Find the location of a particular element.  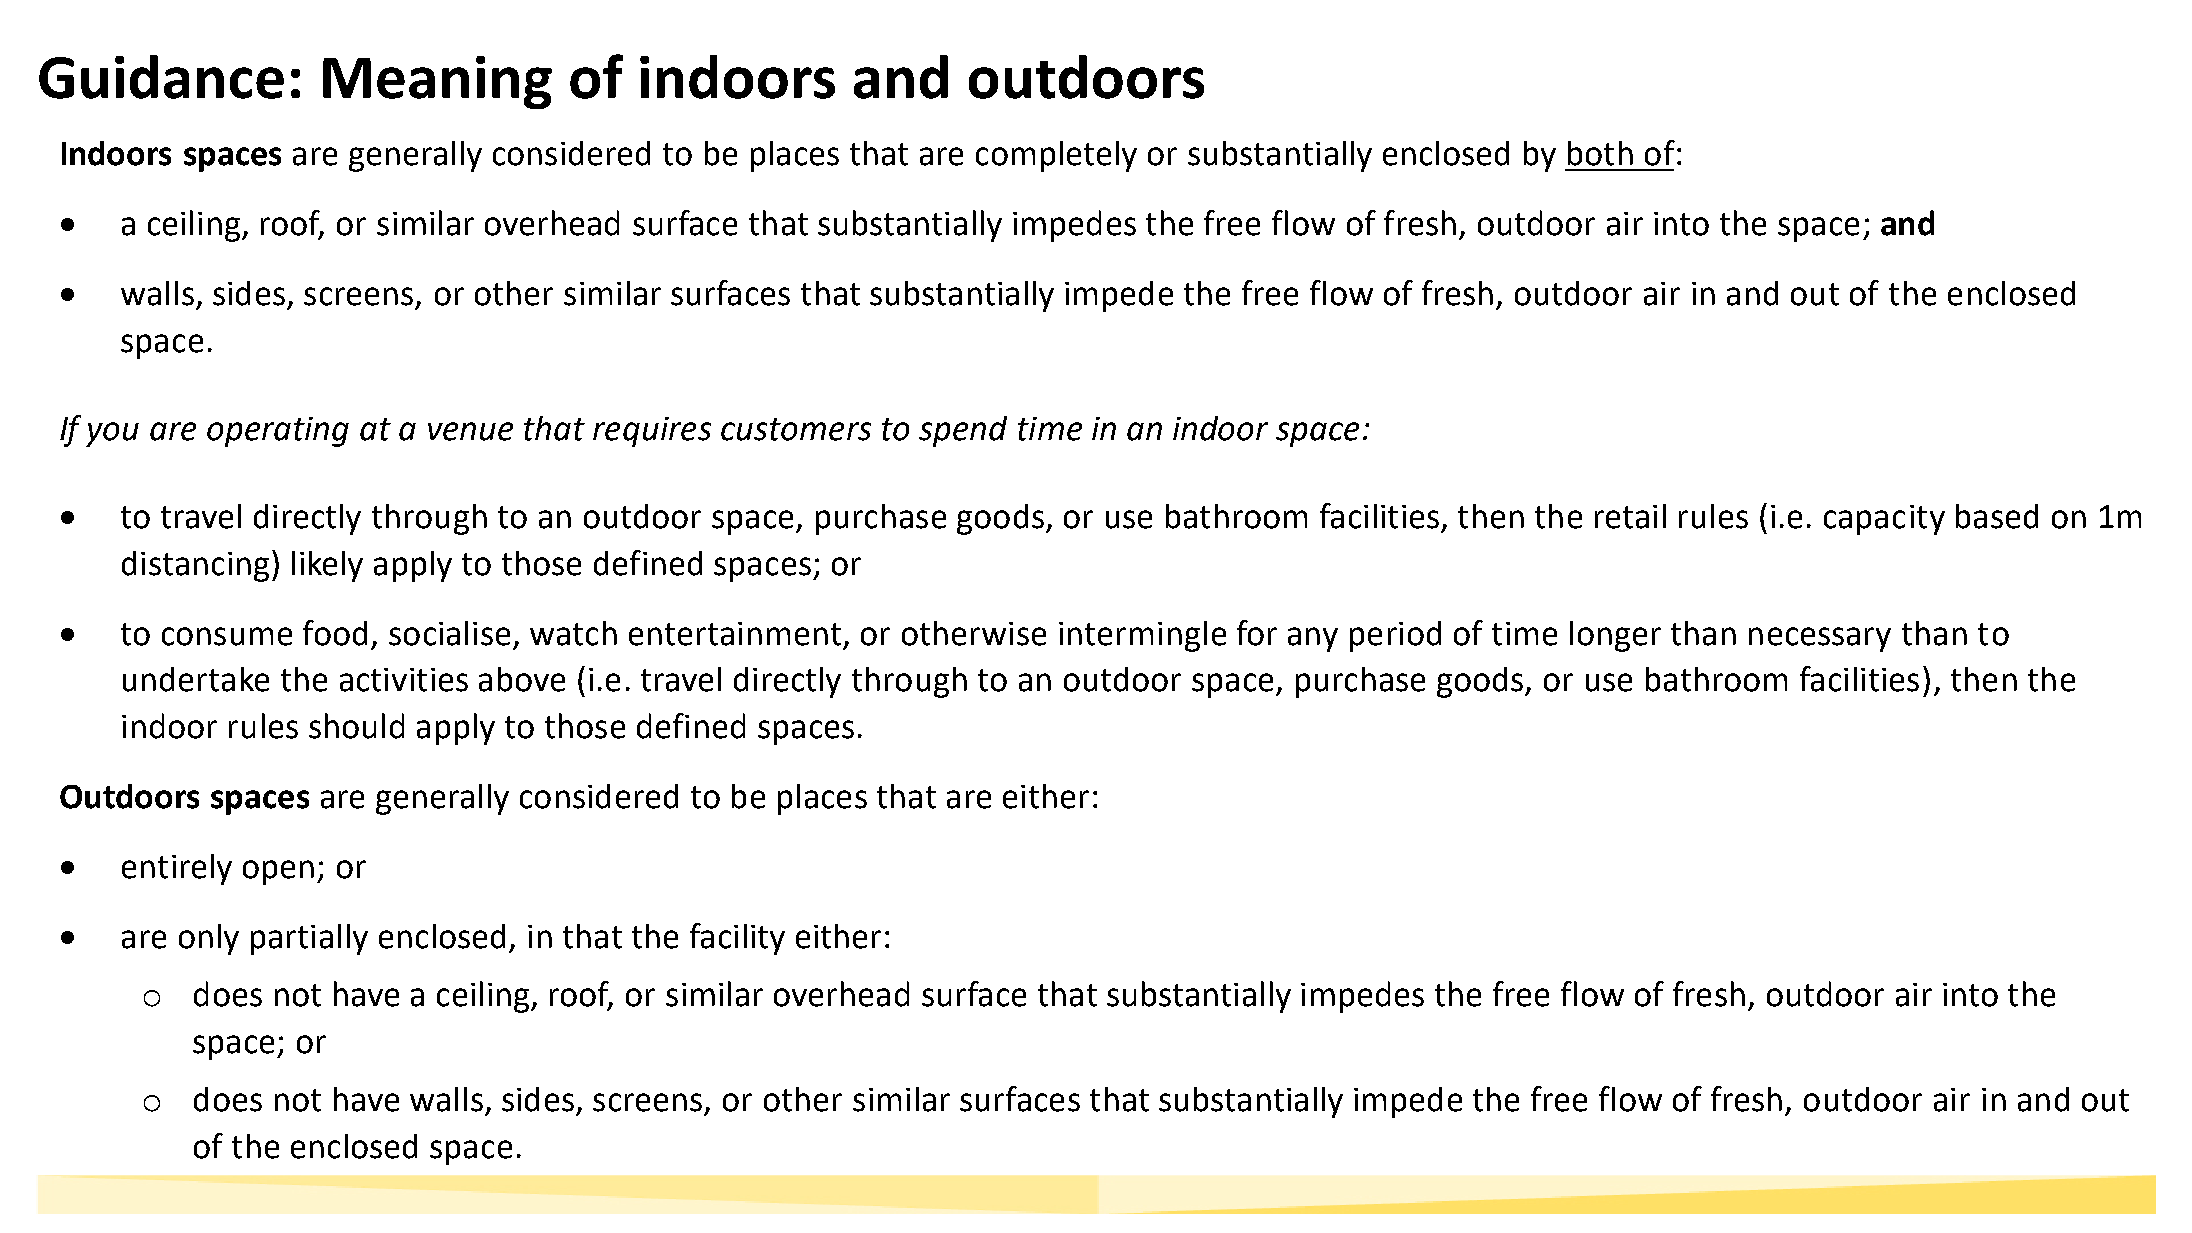

operating is located at coordinates (278, 432).
